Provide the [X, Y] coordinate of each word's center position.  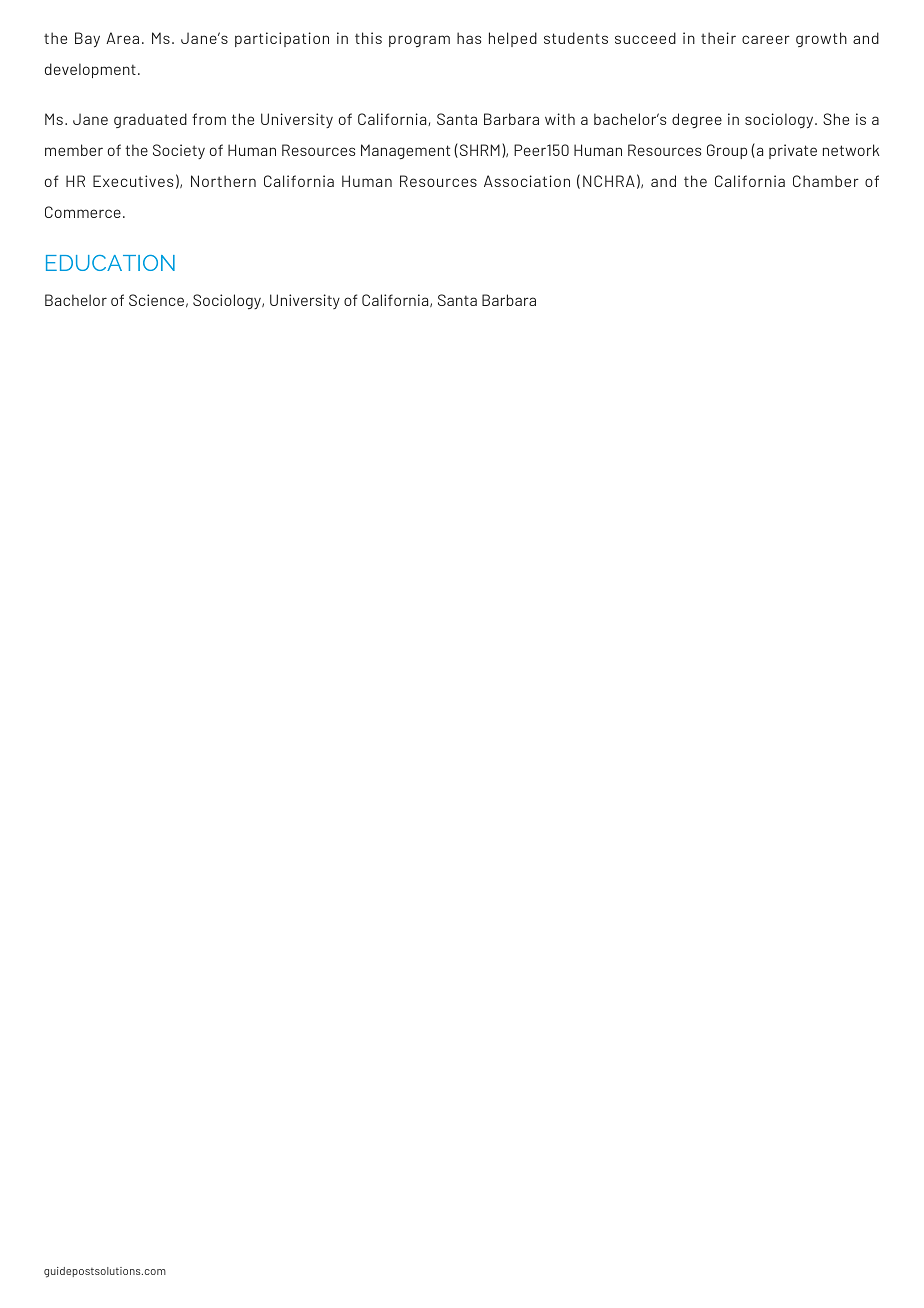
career [766, 39]
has [469, 38]
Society [179, 151]
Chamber [826, 181]
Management [405, 151]
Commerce [83, 212]
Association [527, 181]
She [836, 119]
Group [727, 151]
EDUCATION [110, 263]
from [209, 119]
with [560, 119]
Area [122, 38]
